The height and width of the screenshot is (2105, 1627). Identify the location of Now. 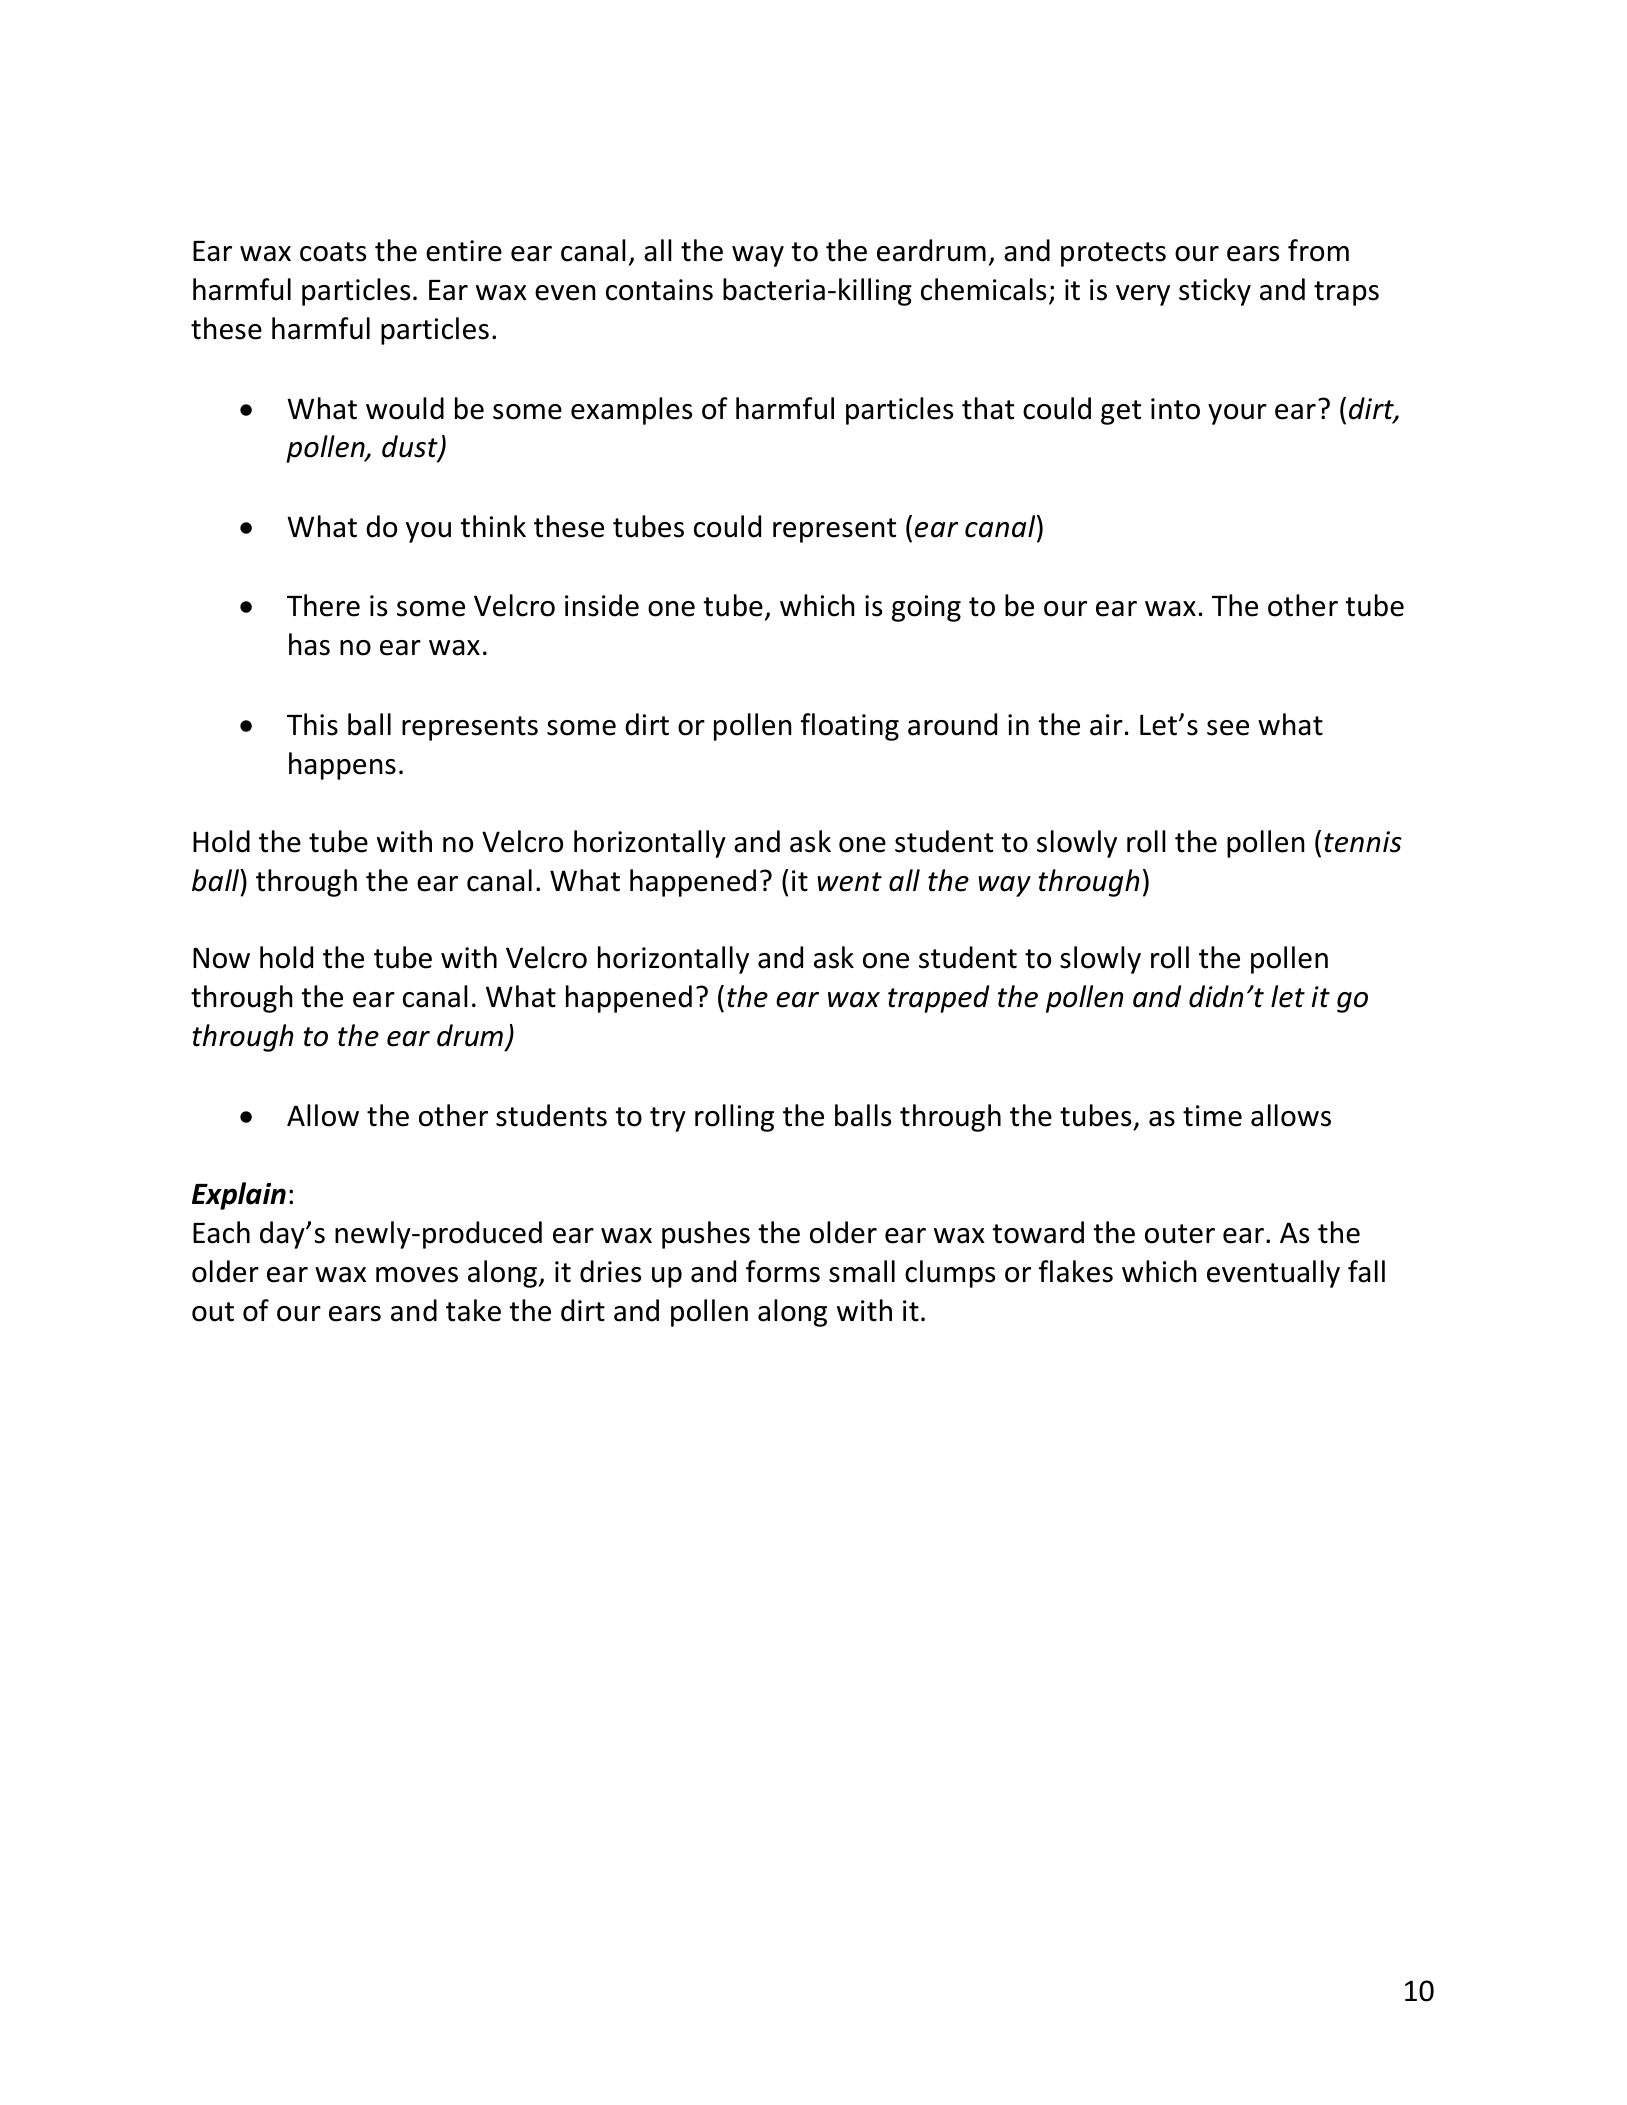
(221, 958).
